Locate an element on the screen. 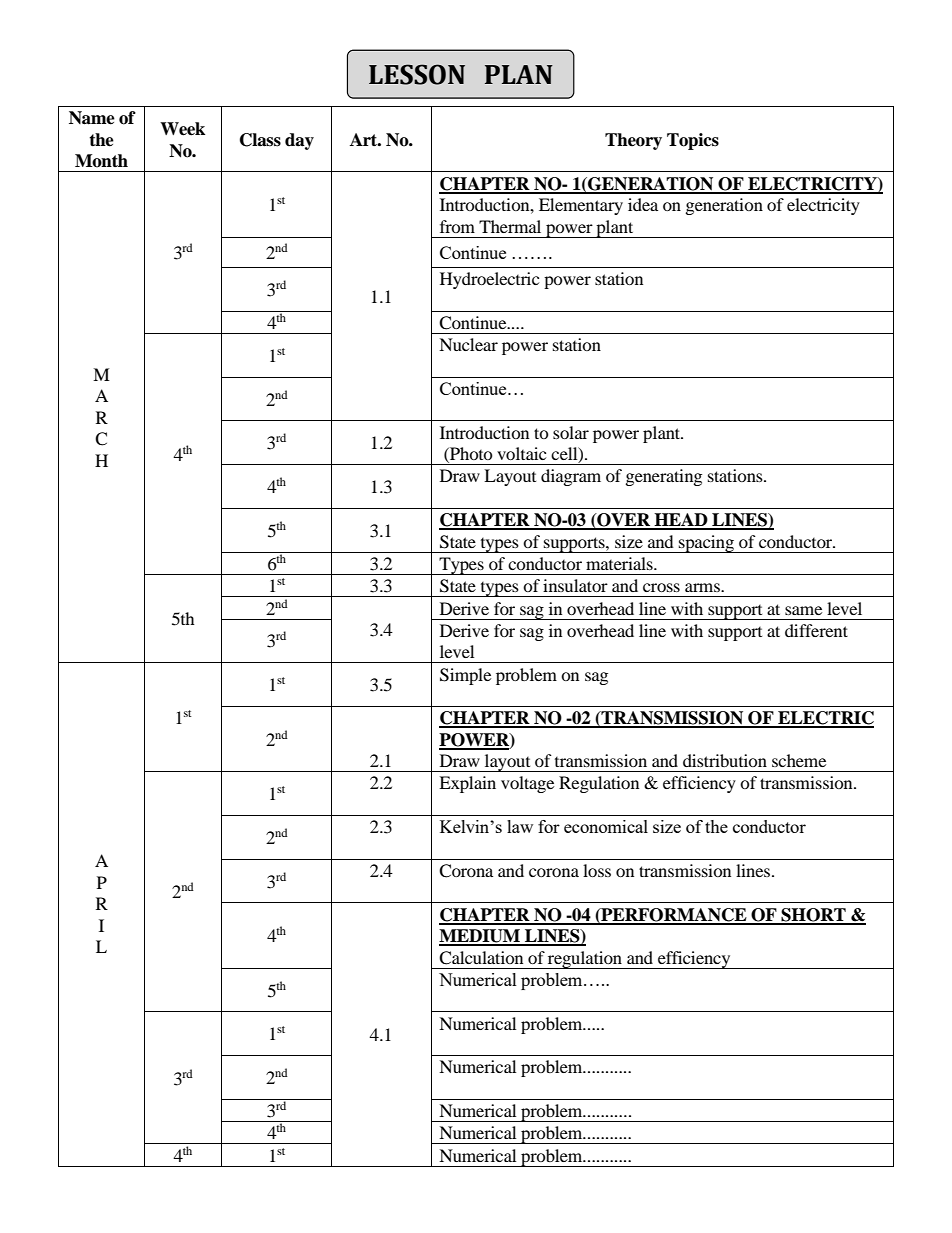  Week is located at coordinates (182, 129).
